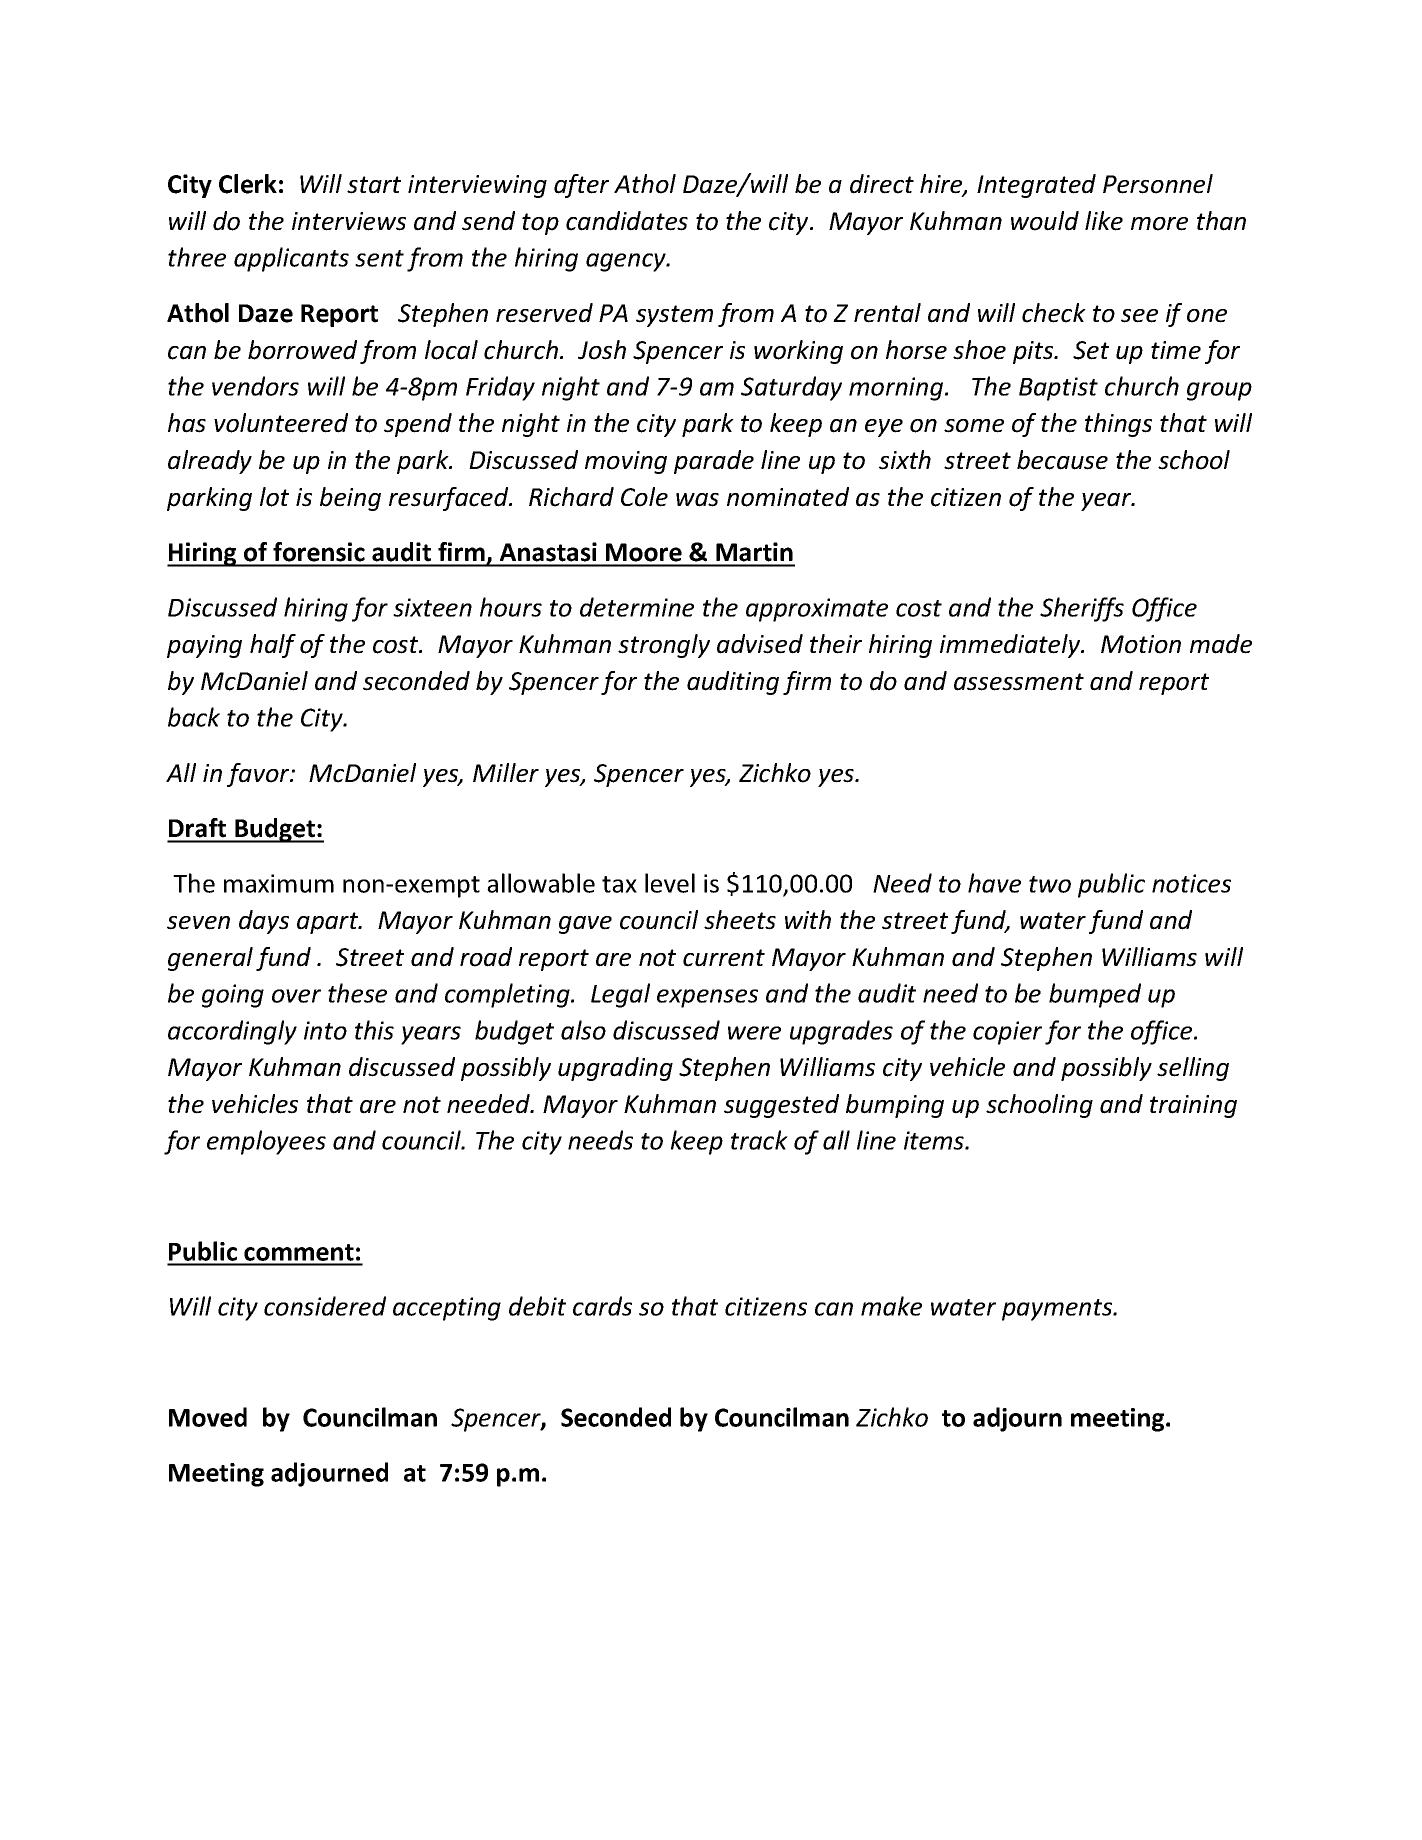  Describe the element at coordinates (1062, 460) in the screenshot. I see `because` at that location.
